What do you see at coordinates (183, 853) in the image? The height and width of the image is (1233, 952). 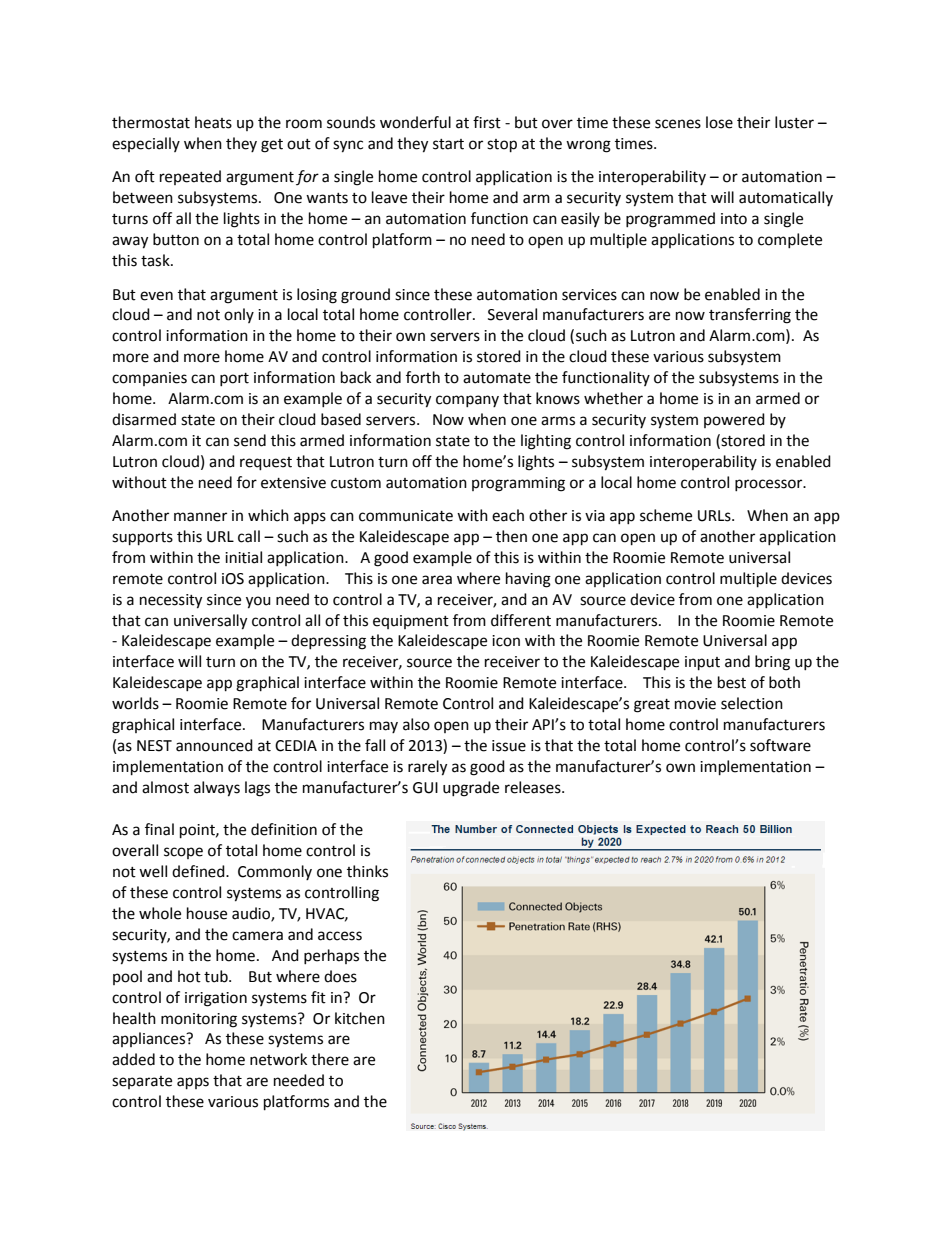 I see `scope` at bounding box center [183, 853].
